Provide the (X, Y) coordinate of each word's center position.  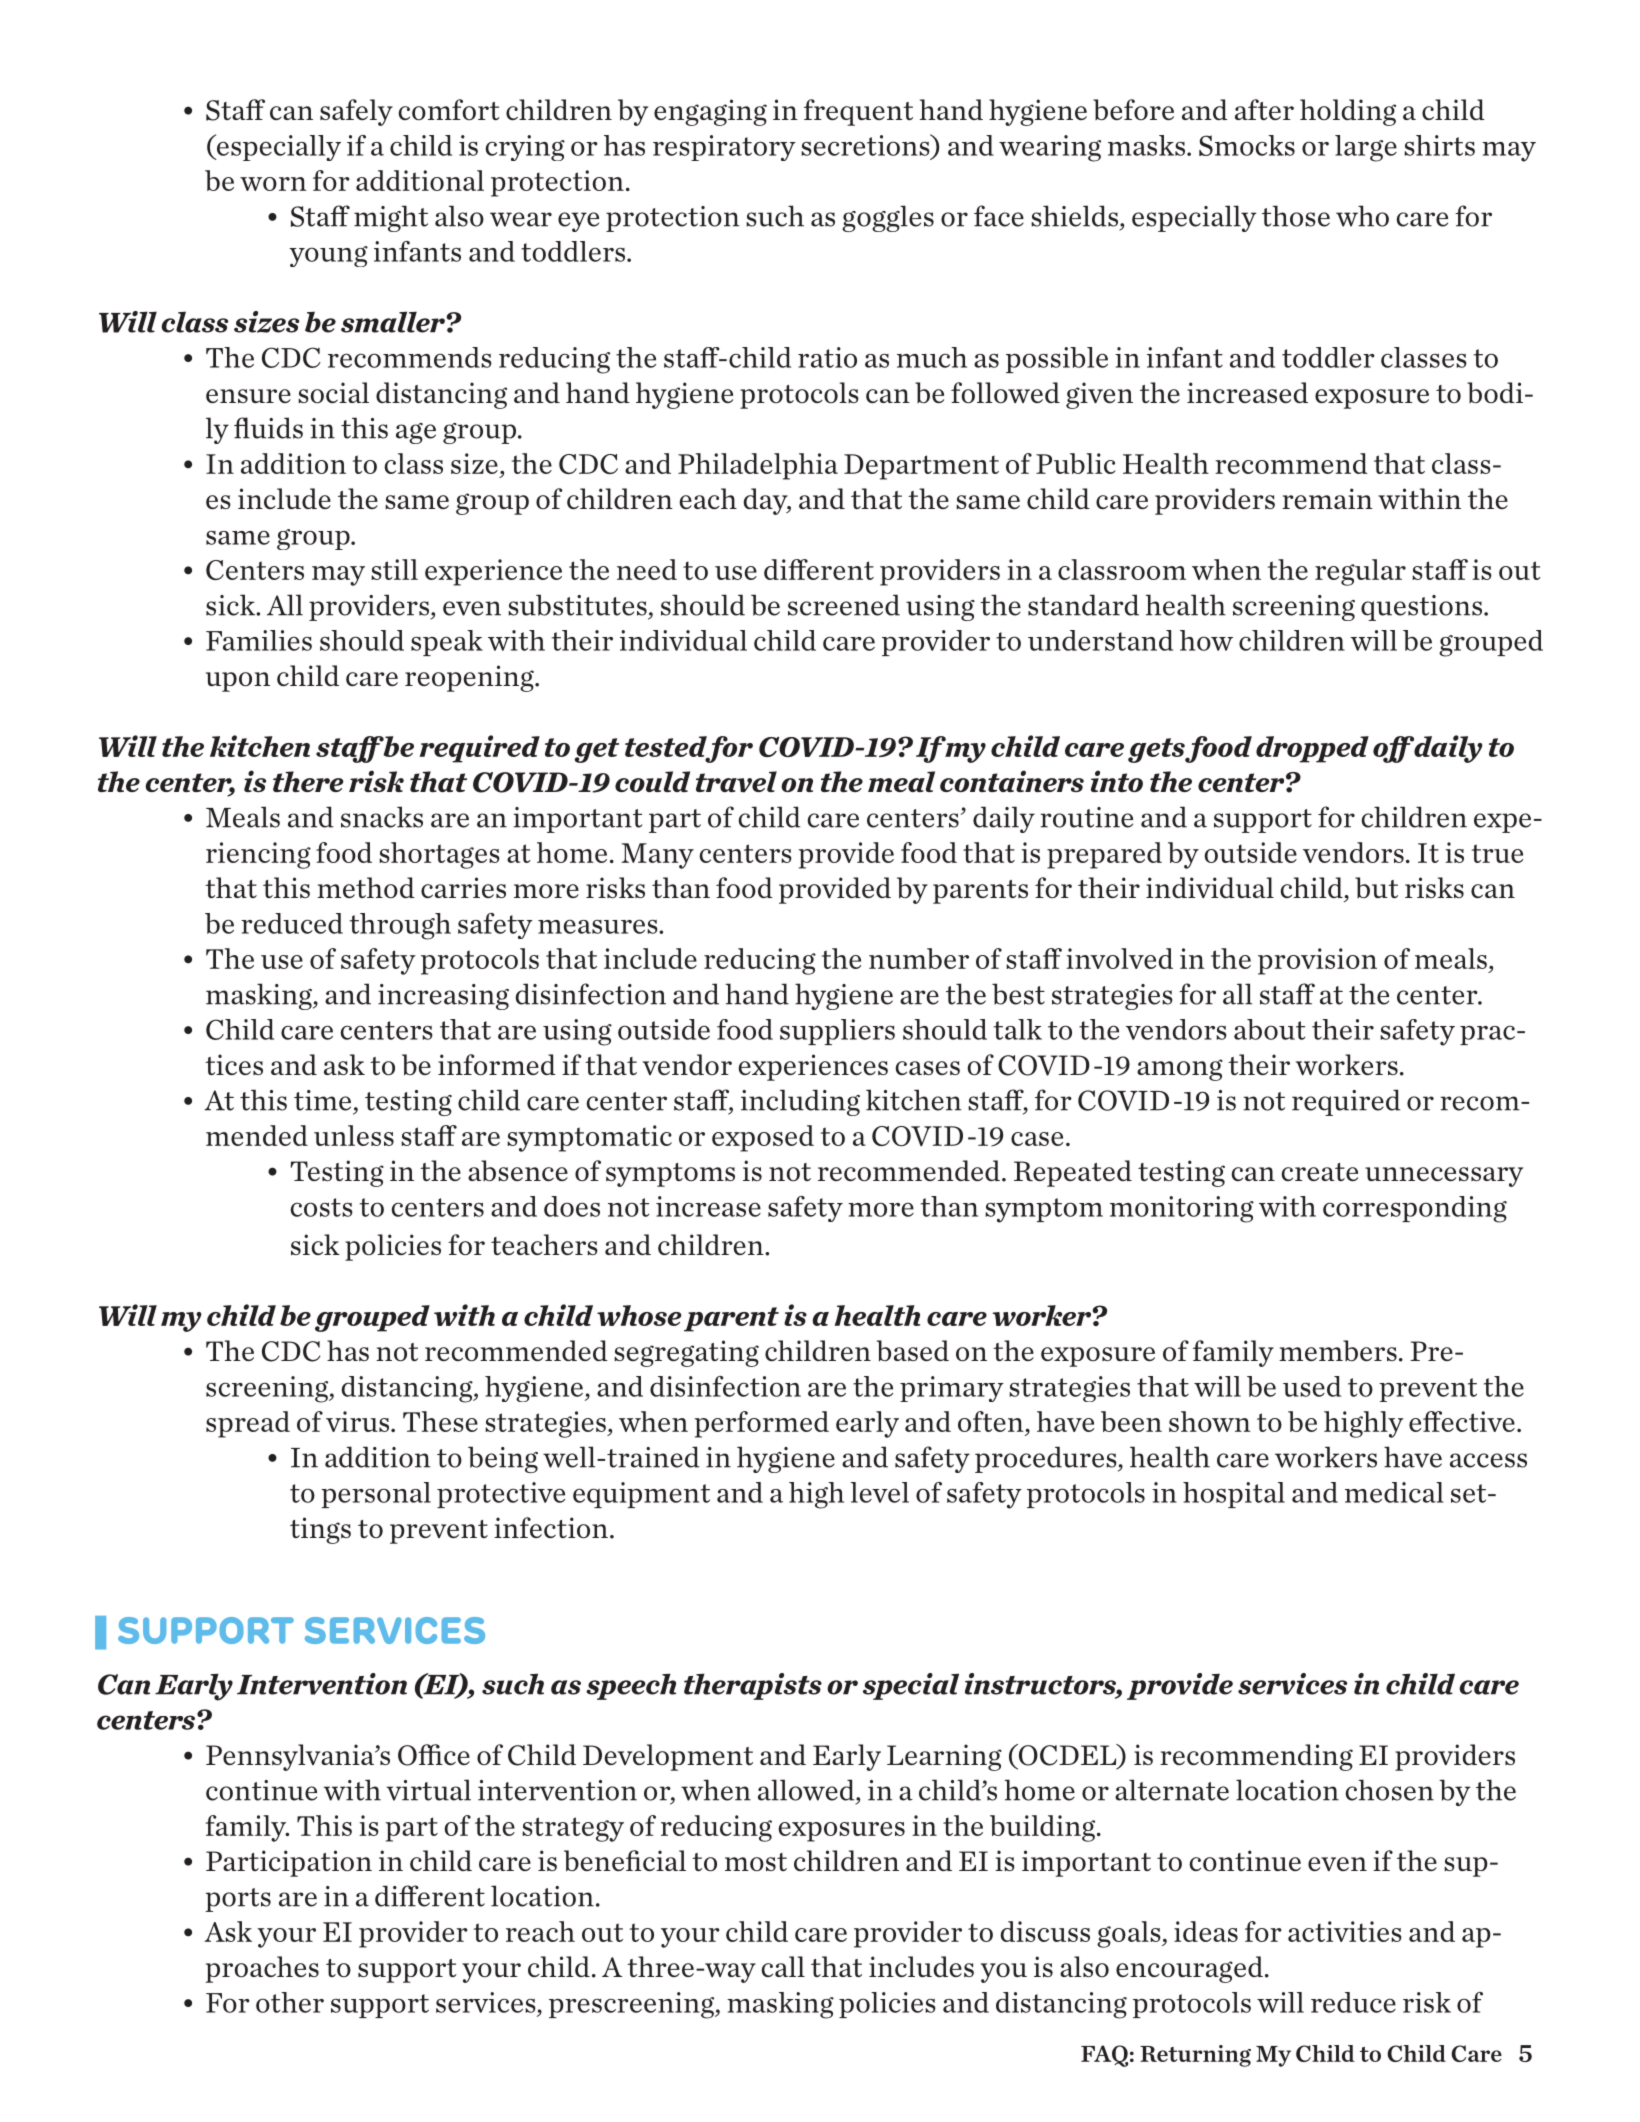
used (1312, 1386)
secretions (866, 145)
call (783, 1966)
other (290, 2002)
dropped (1312, 749)
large (1366, 148)
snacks (382, 817)
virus (357, 1421)
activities (1345, 1931)
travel (736, 782)
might (391, 218)
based (913, 1351)
